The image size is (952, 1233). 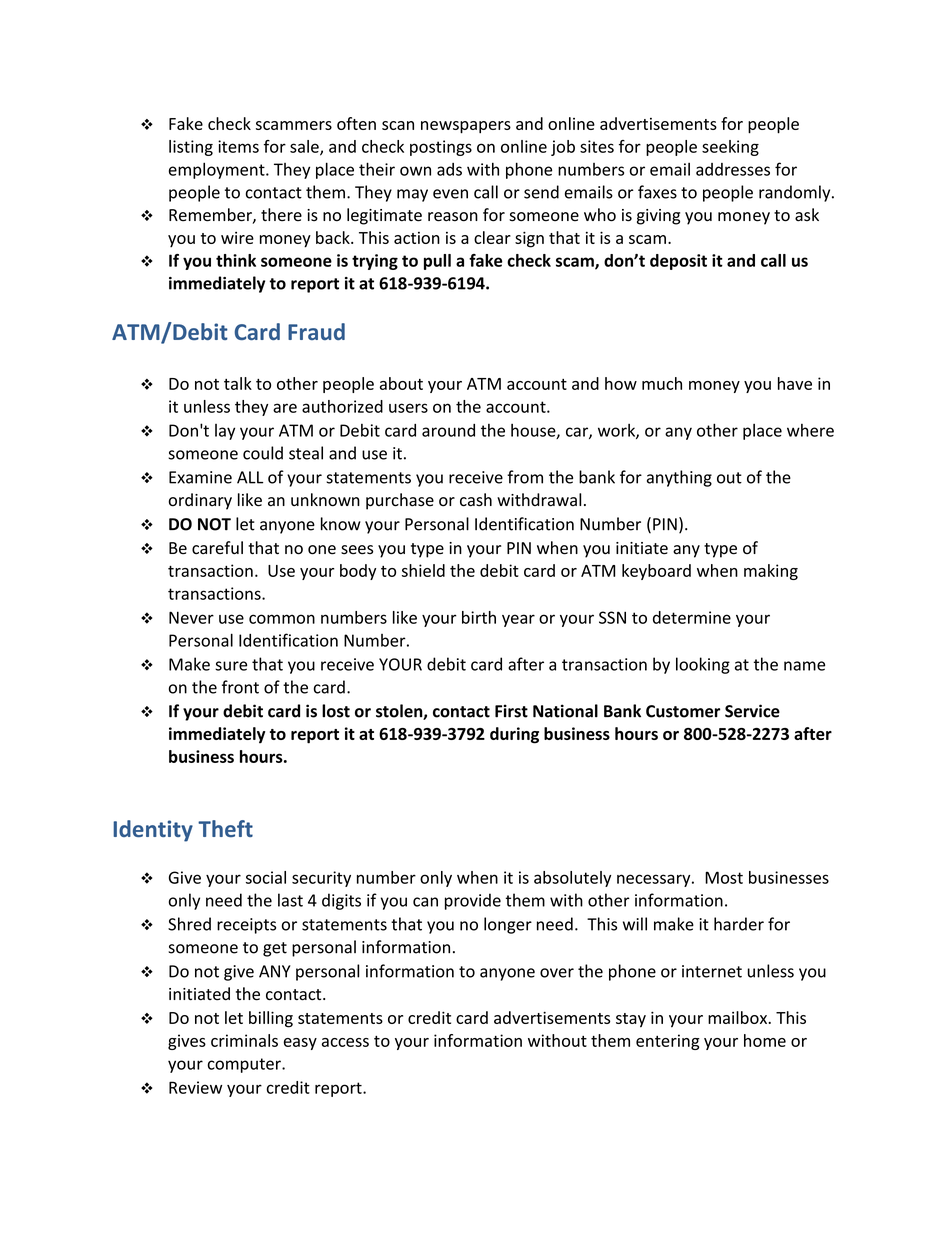 What do you see at coordinates (401, 383) in the page?
I see `about` at bounding box center [401, 383].
